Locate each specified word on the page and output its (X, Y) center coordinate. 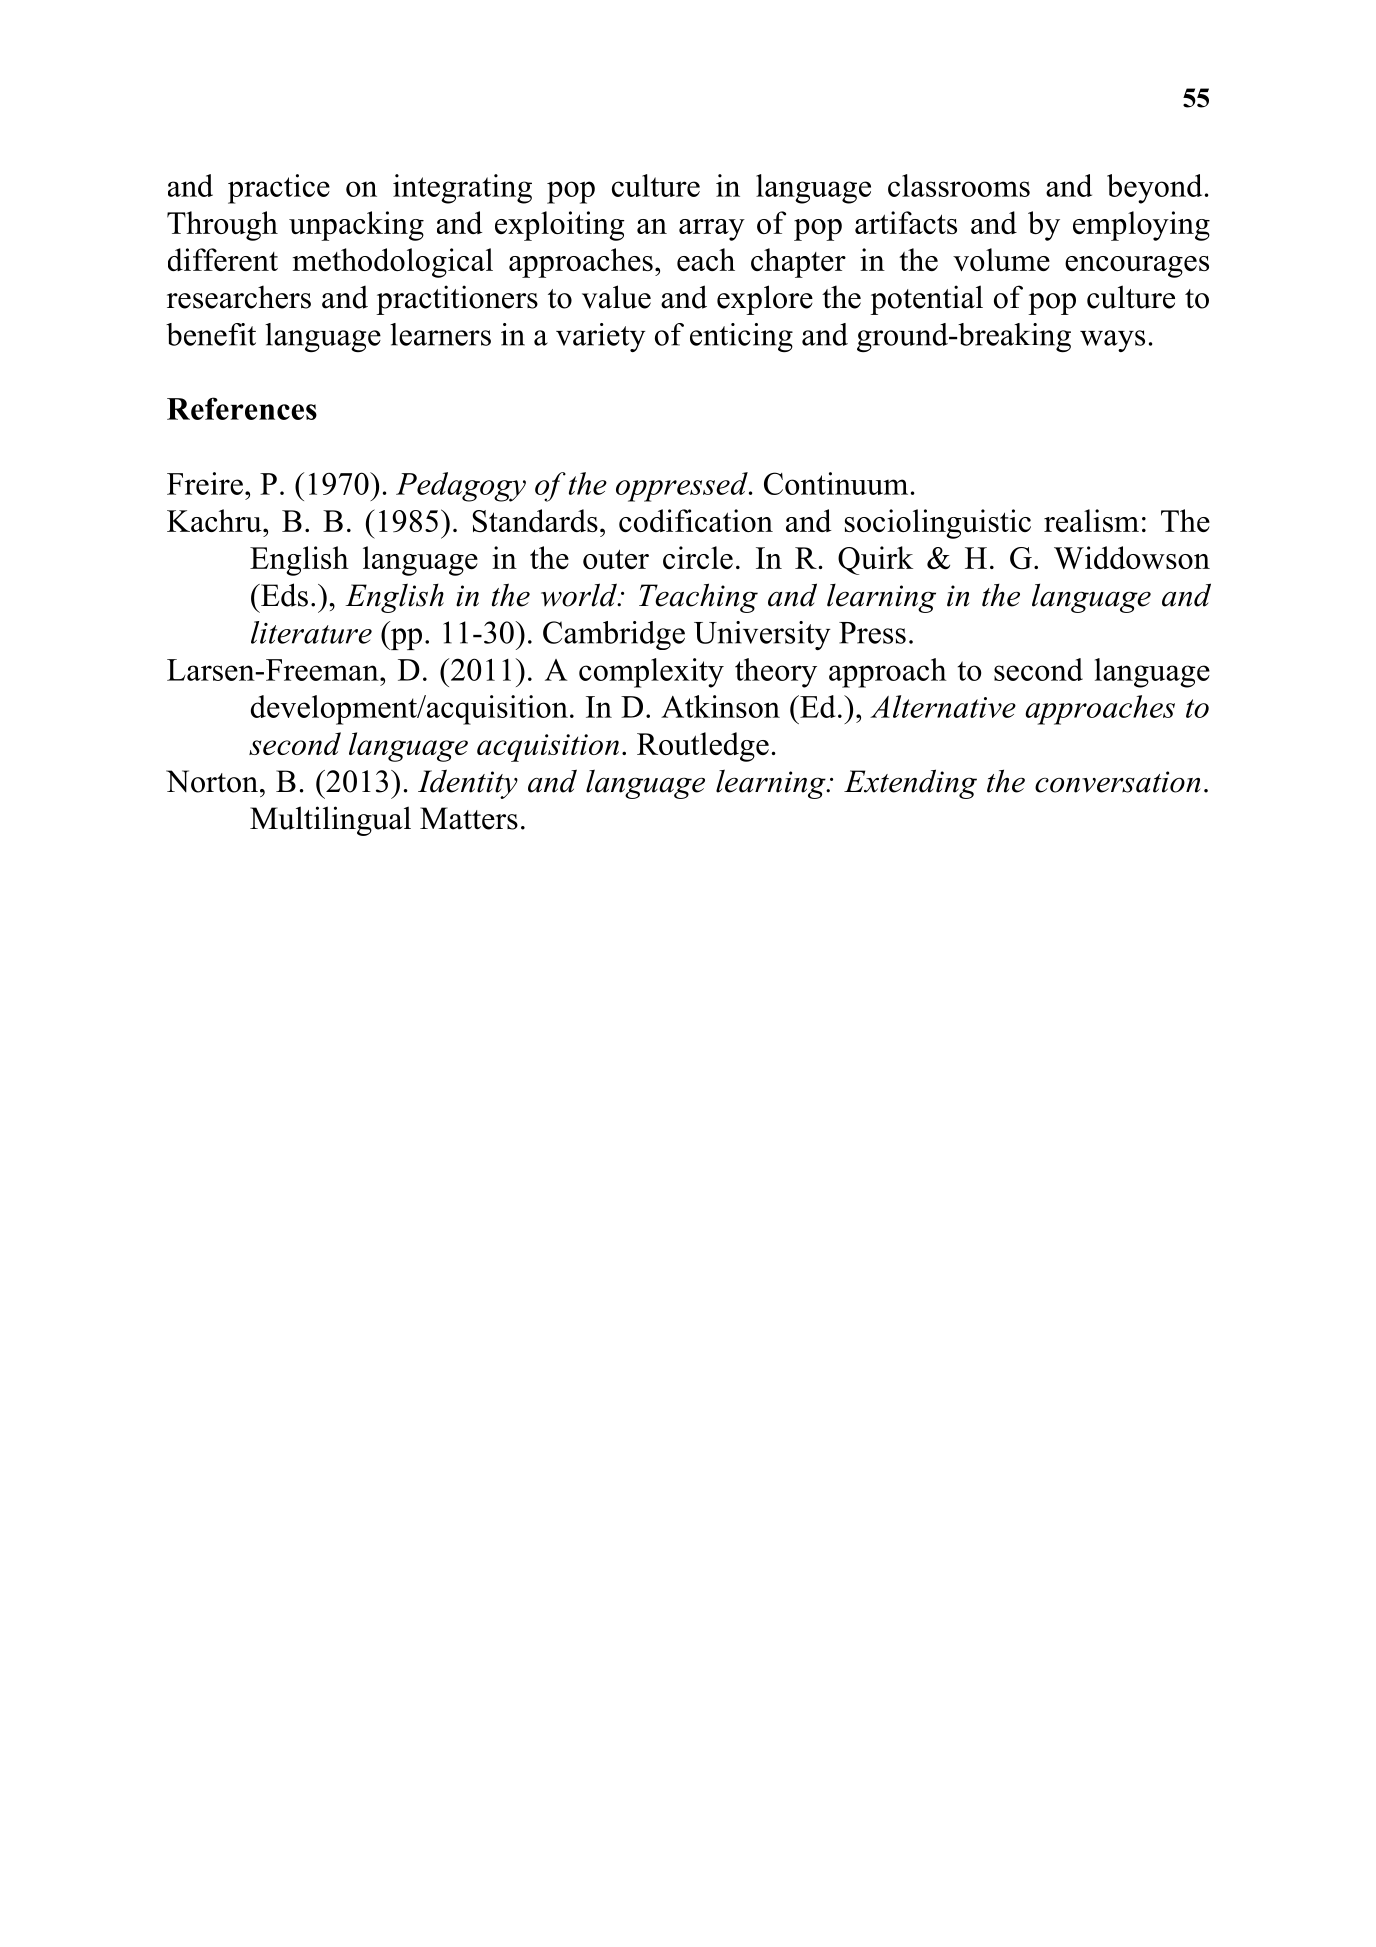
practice (279, 189)
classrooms (959, 185)
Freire (205, 483)
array (712, 230)
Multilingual (330, 821)
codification (696, 520)
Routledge (703, 747)
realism (1091, 520)
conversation (1117, 782)
